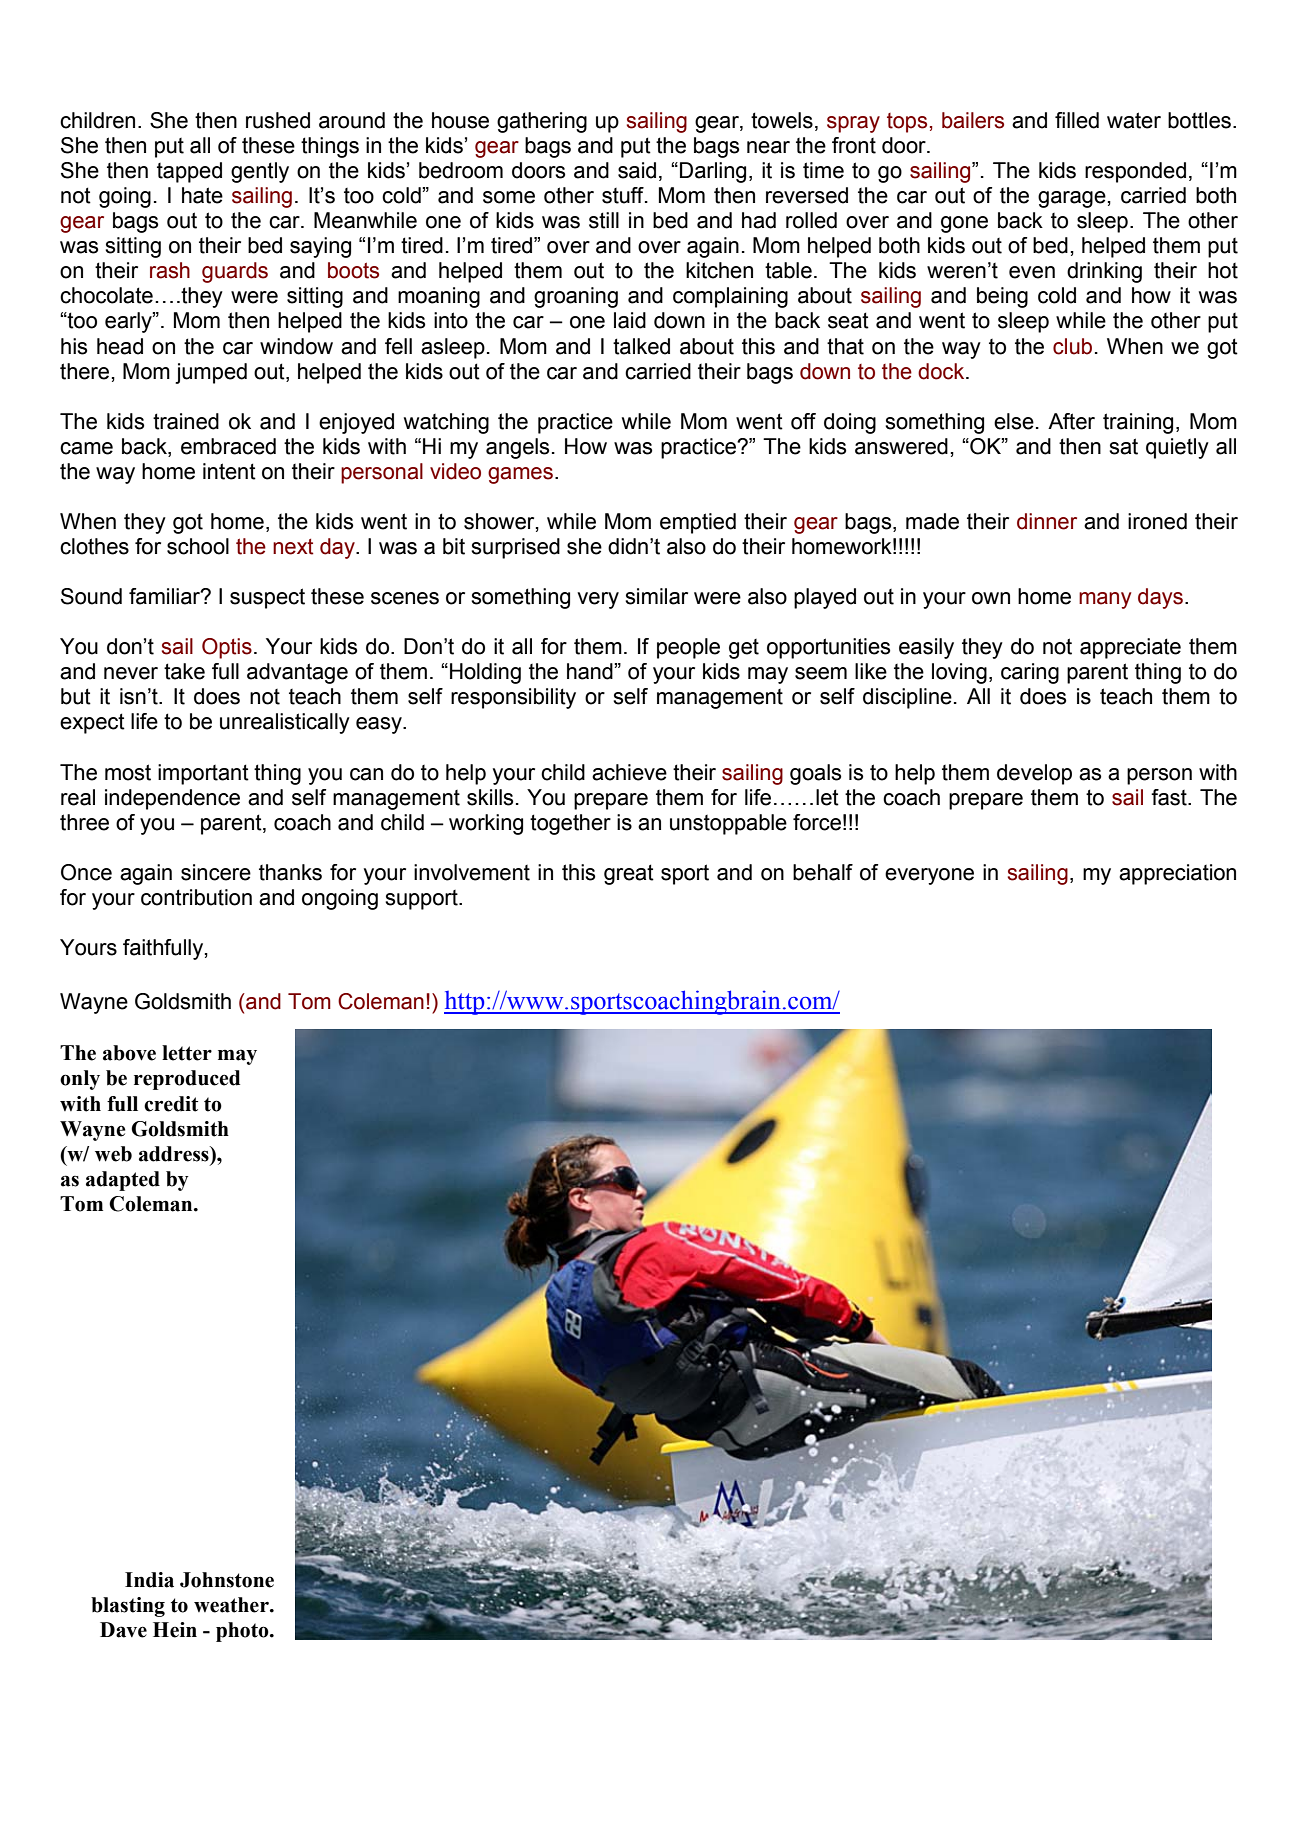 This page has height=1835, width=1298. I want to click on Johnstone, so click(227, 1580).
